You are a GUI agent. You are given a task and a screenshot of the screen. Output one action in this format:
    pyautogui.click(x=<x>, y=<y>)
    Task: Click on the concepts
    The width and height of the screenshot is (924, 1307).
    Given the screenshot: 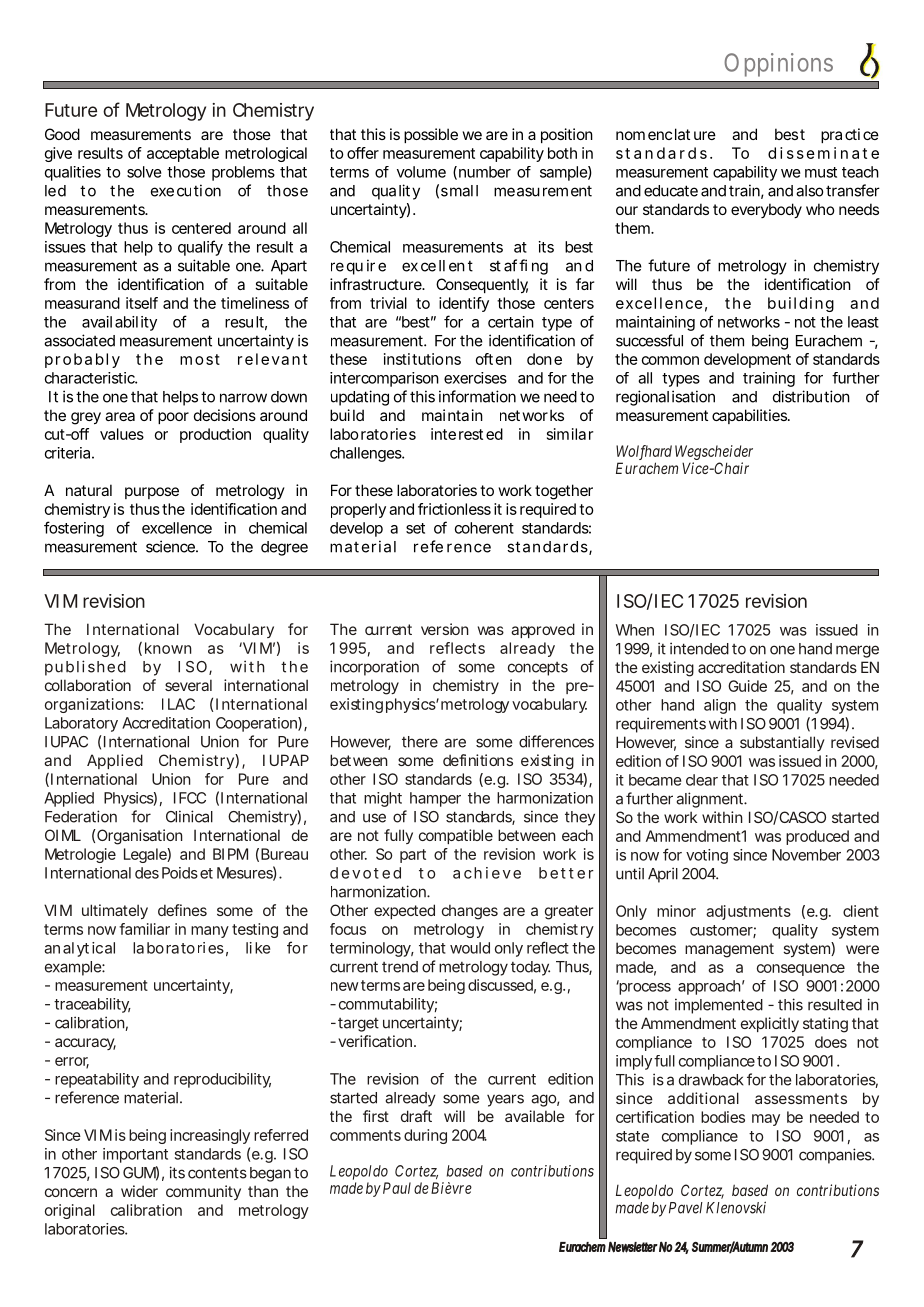 What is the action you would take?
    pyautogui.click(x=538, y=669)
